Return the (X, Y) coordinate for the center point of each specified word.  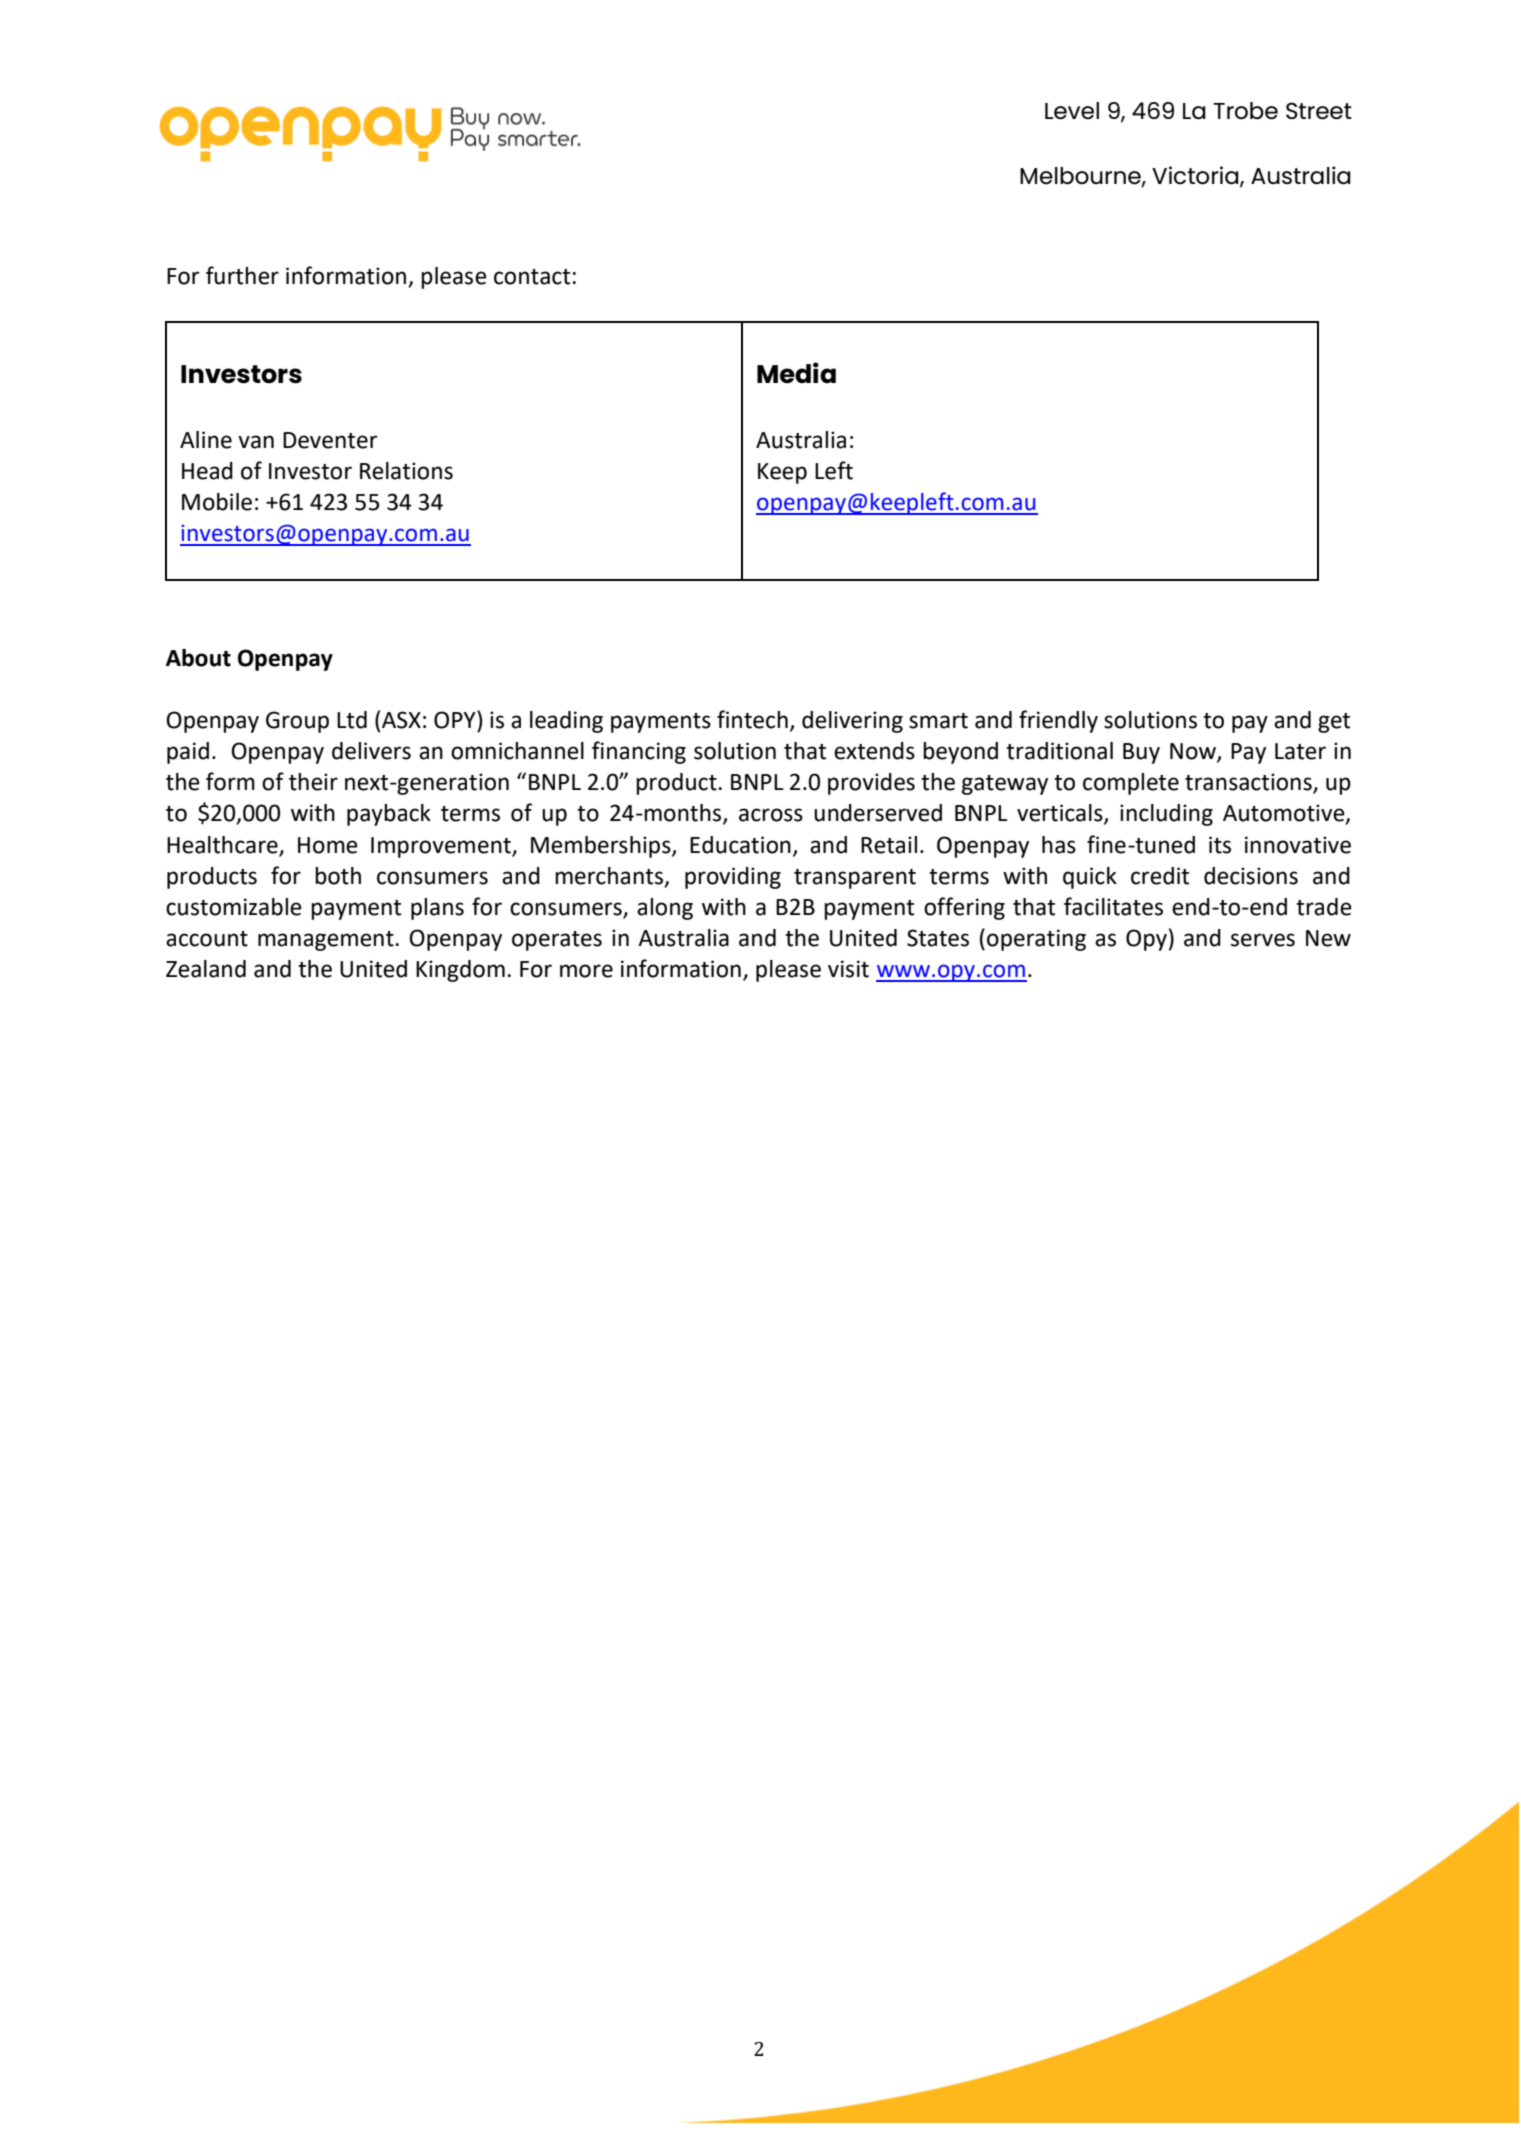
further (242, 275)
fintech (752, 719)
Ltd (352, 720)
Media (796, 373)
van (256, 442)
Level (1072, 111)
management (327, 941)
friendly (1058, 721)
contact (532, 277)
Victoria (1196, 176)
